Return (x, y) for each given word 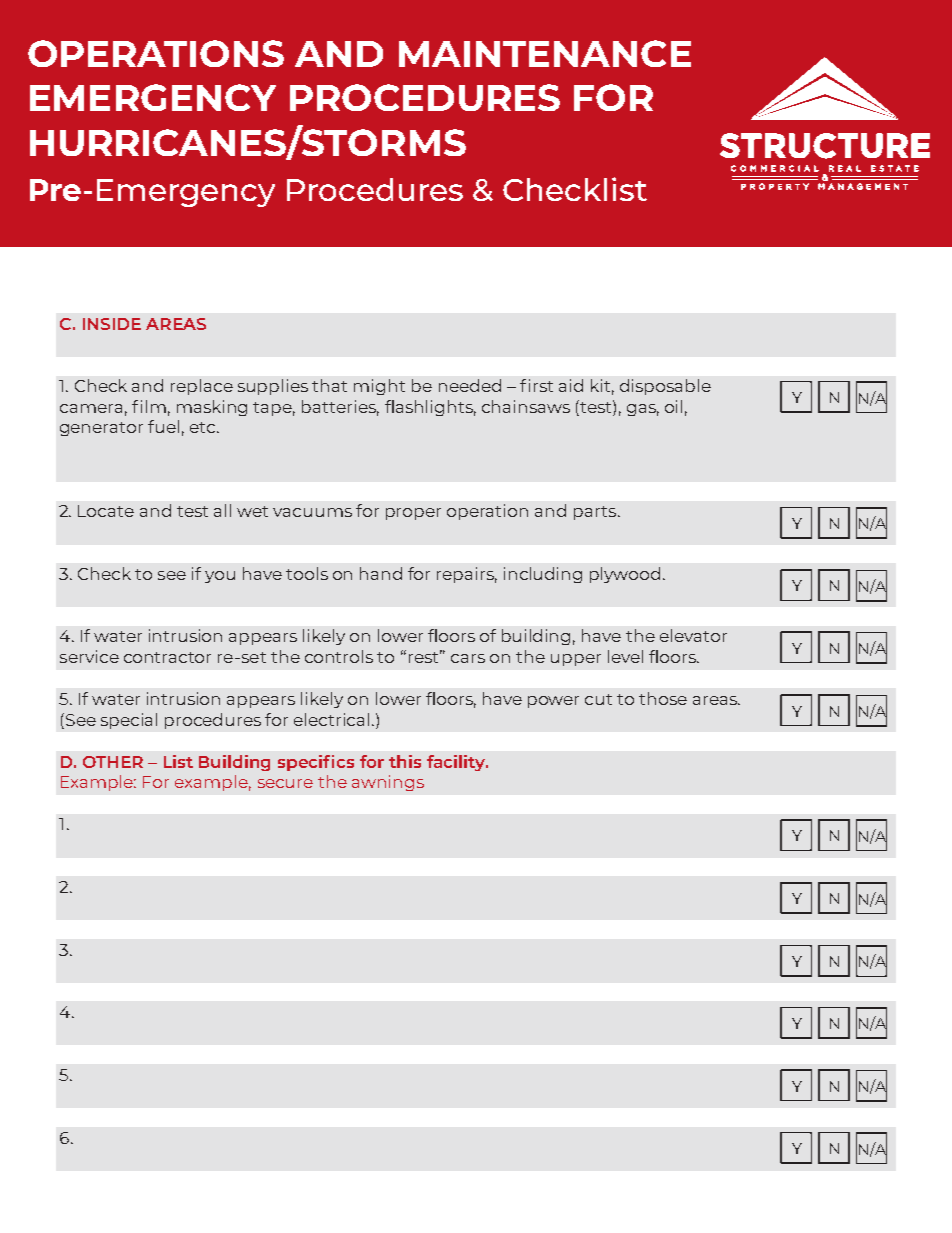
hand (381, 573)
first (536, 385)
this (405, 761)
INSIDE (112, 324)
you (220, 577)
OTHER (113, 762)
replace (202, 387)
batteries (340, 407)
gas (643, 410)
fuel (163, 426)
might (379, 387)
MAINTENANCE (545, 53)
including (543, 575)
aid (571, 385)
